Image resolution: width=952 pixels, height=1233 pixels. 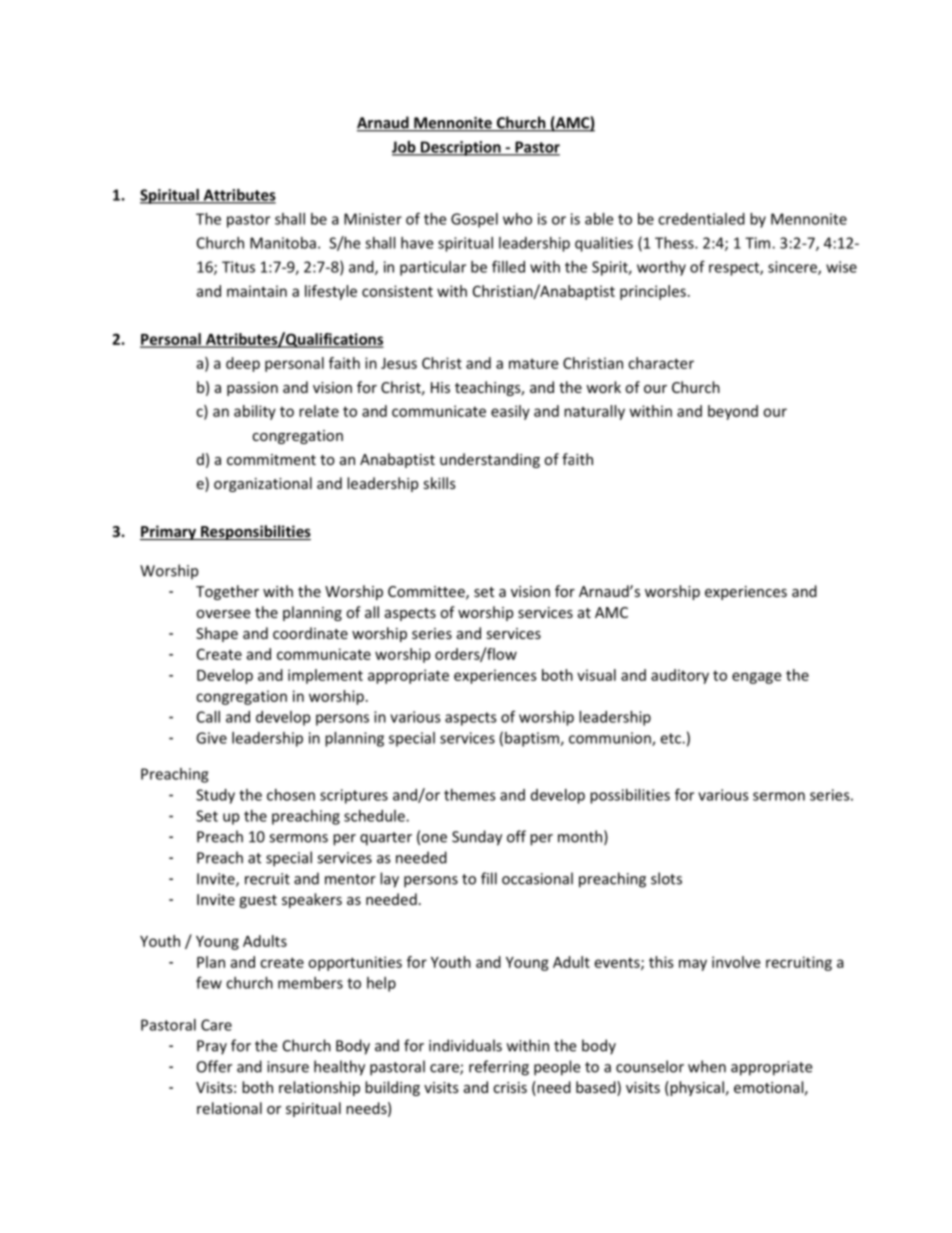 I want to click on visual, so click(x=596, y=675).
